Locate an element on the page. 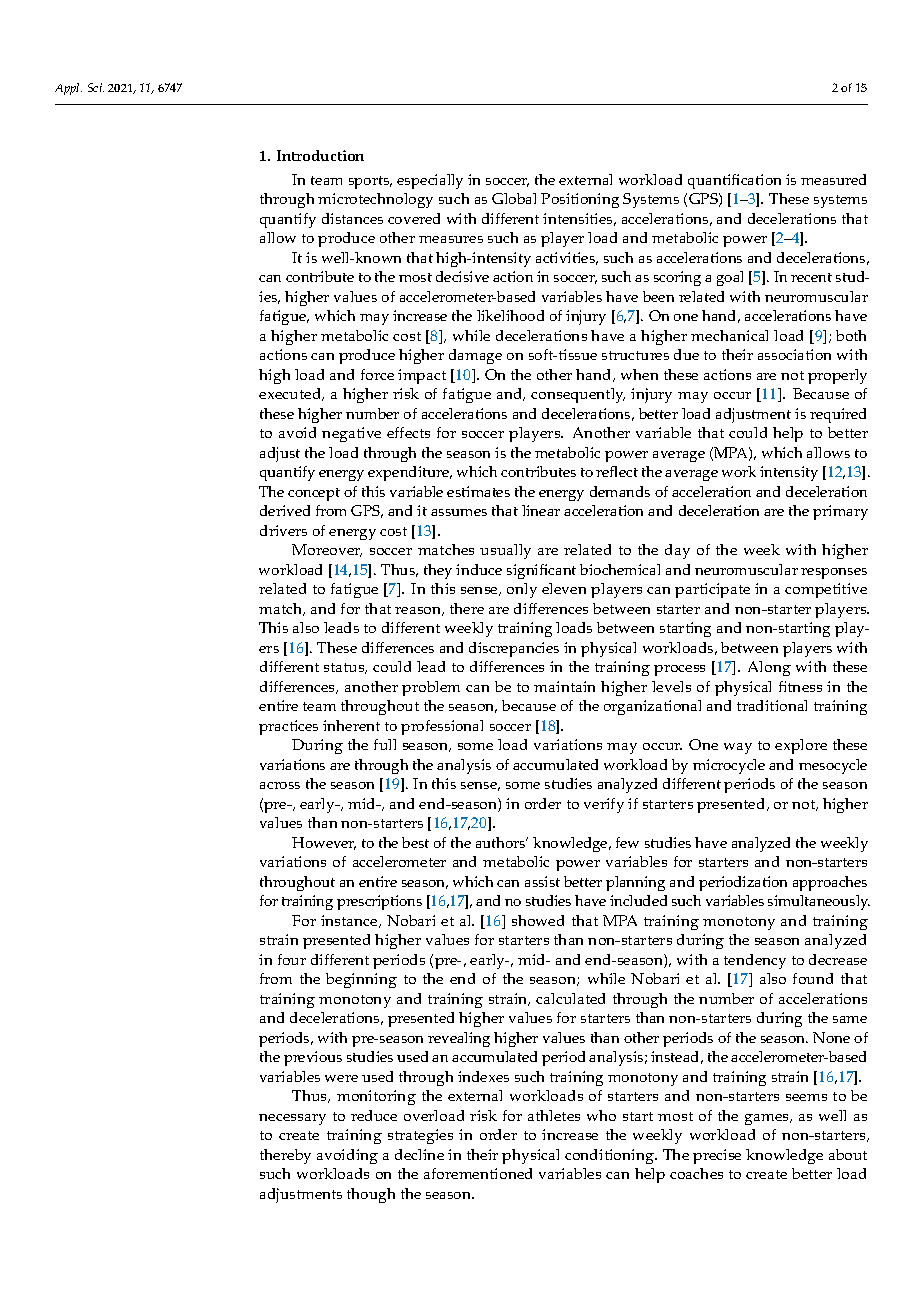  showed is located at coordinates (538, 920).
